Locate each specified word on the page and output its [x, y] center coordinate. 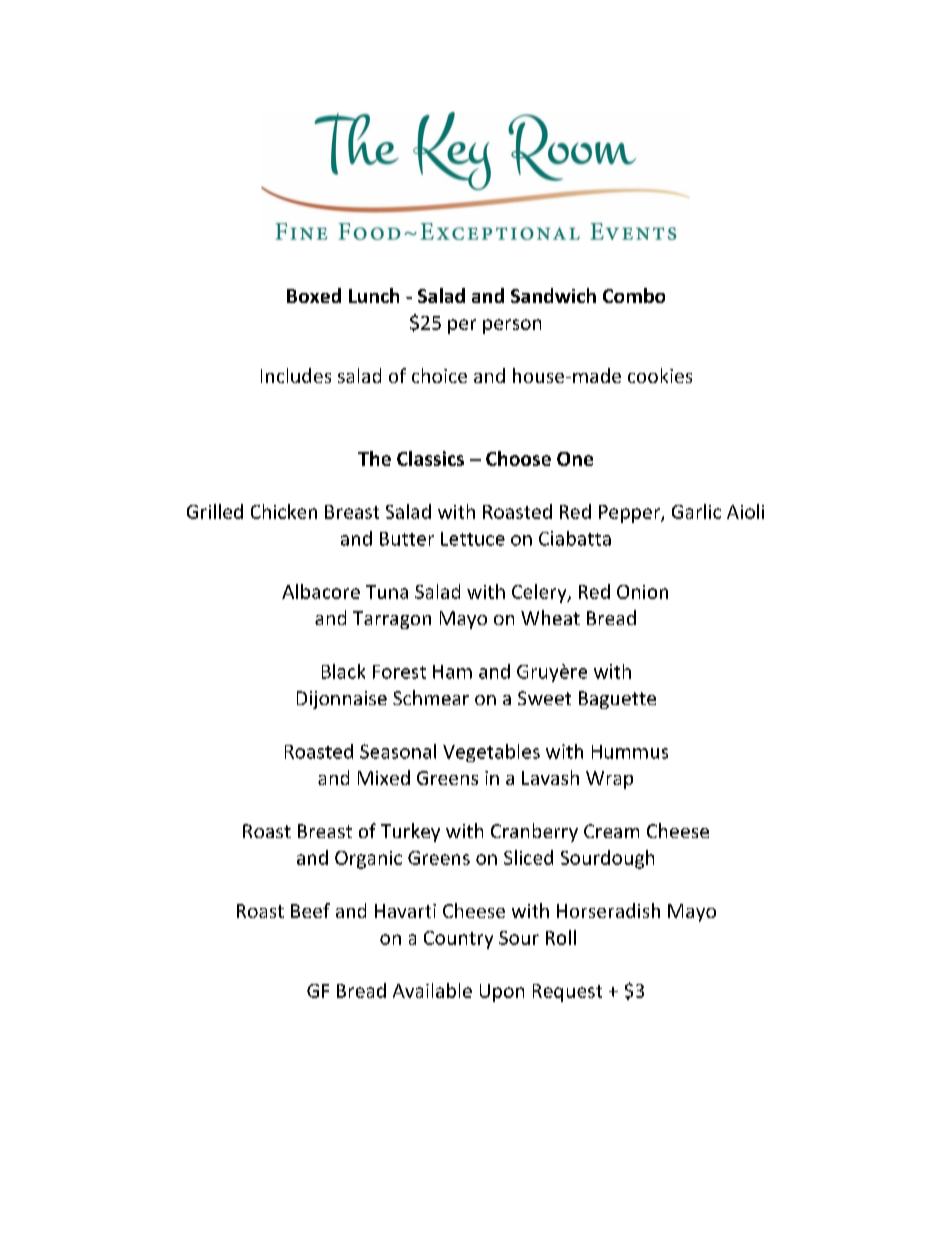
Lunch [374, 295]
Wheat [550, 617]
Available [432, 990]
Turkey [410, 832]
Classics [430, 458]
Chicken [284, 511]
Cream [611, 831]
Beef [310, 910]
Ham [452, 672]
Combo [634, 295]
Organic [368, 860]
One [575, 459]
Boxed [314, 295]
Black [343, 671]
